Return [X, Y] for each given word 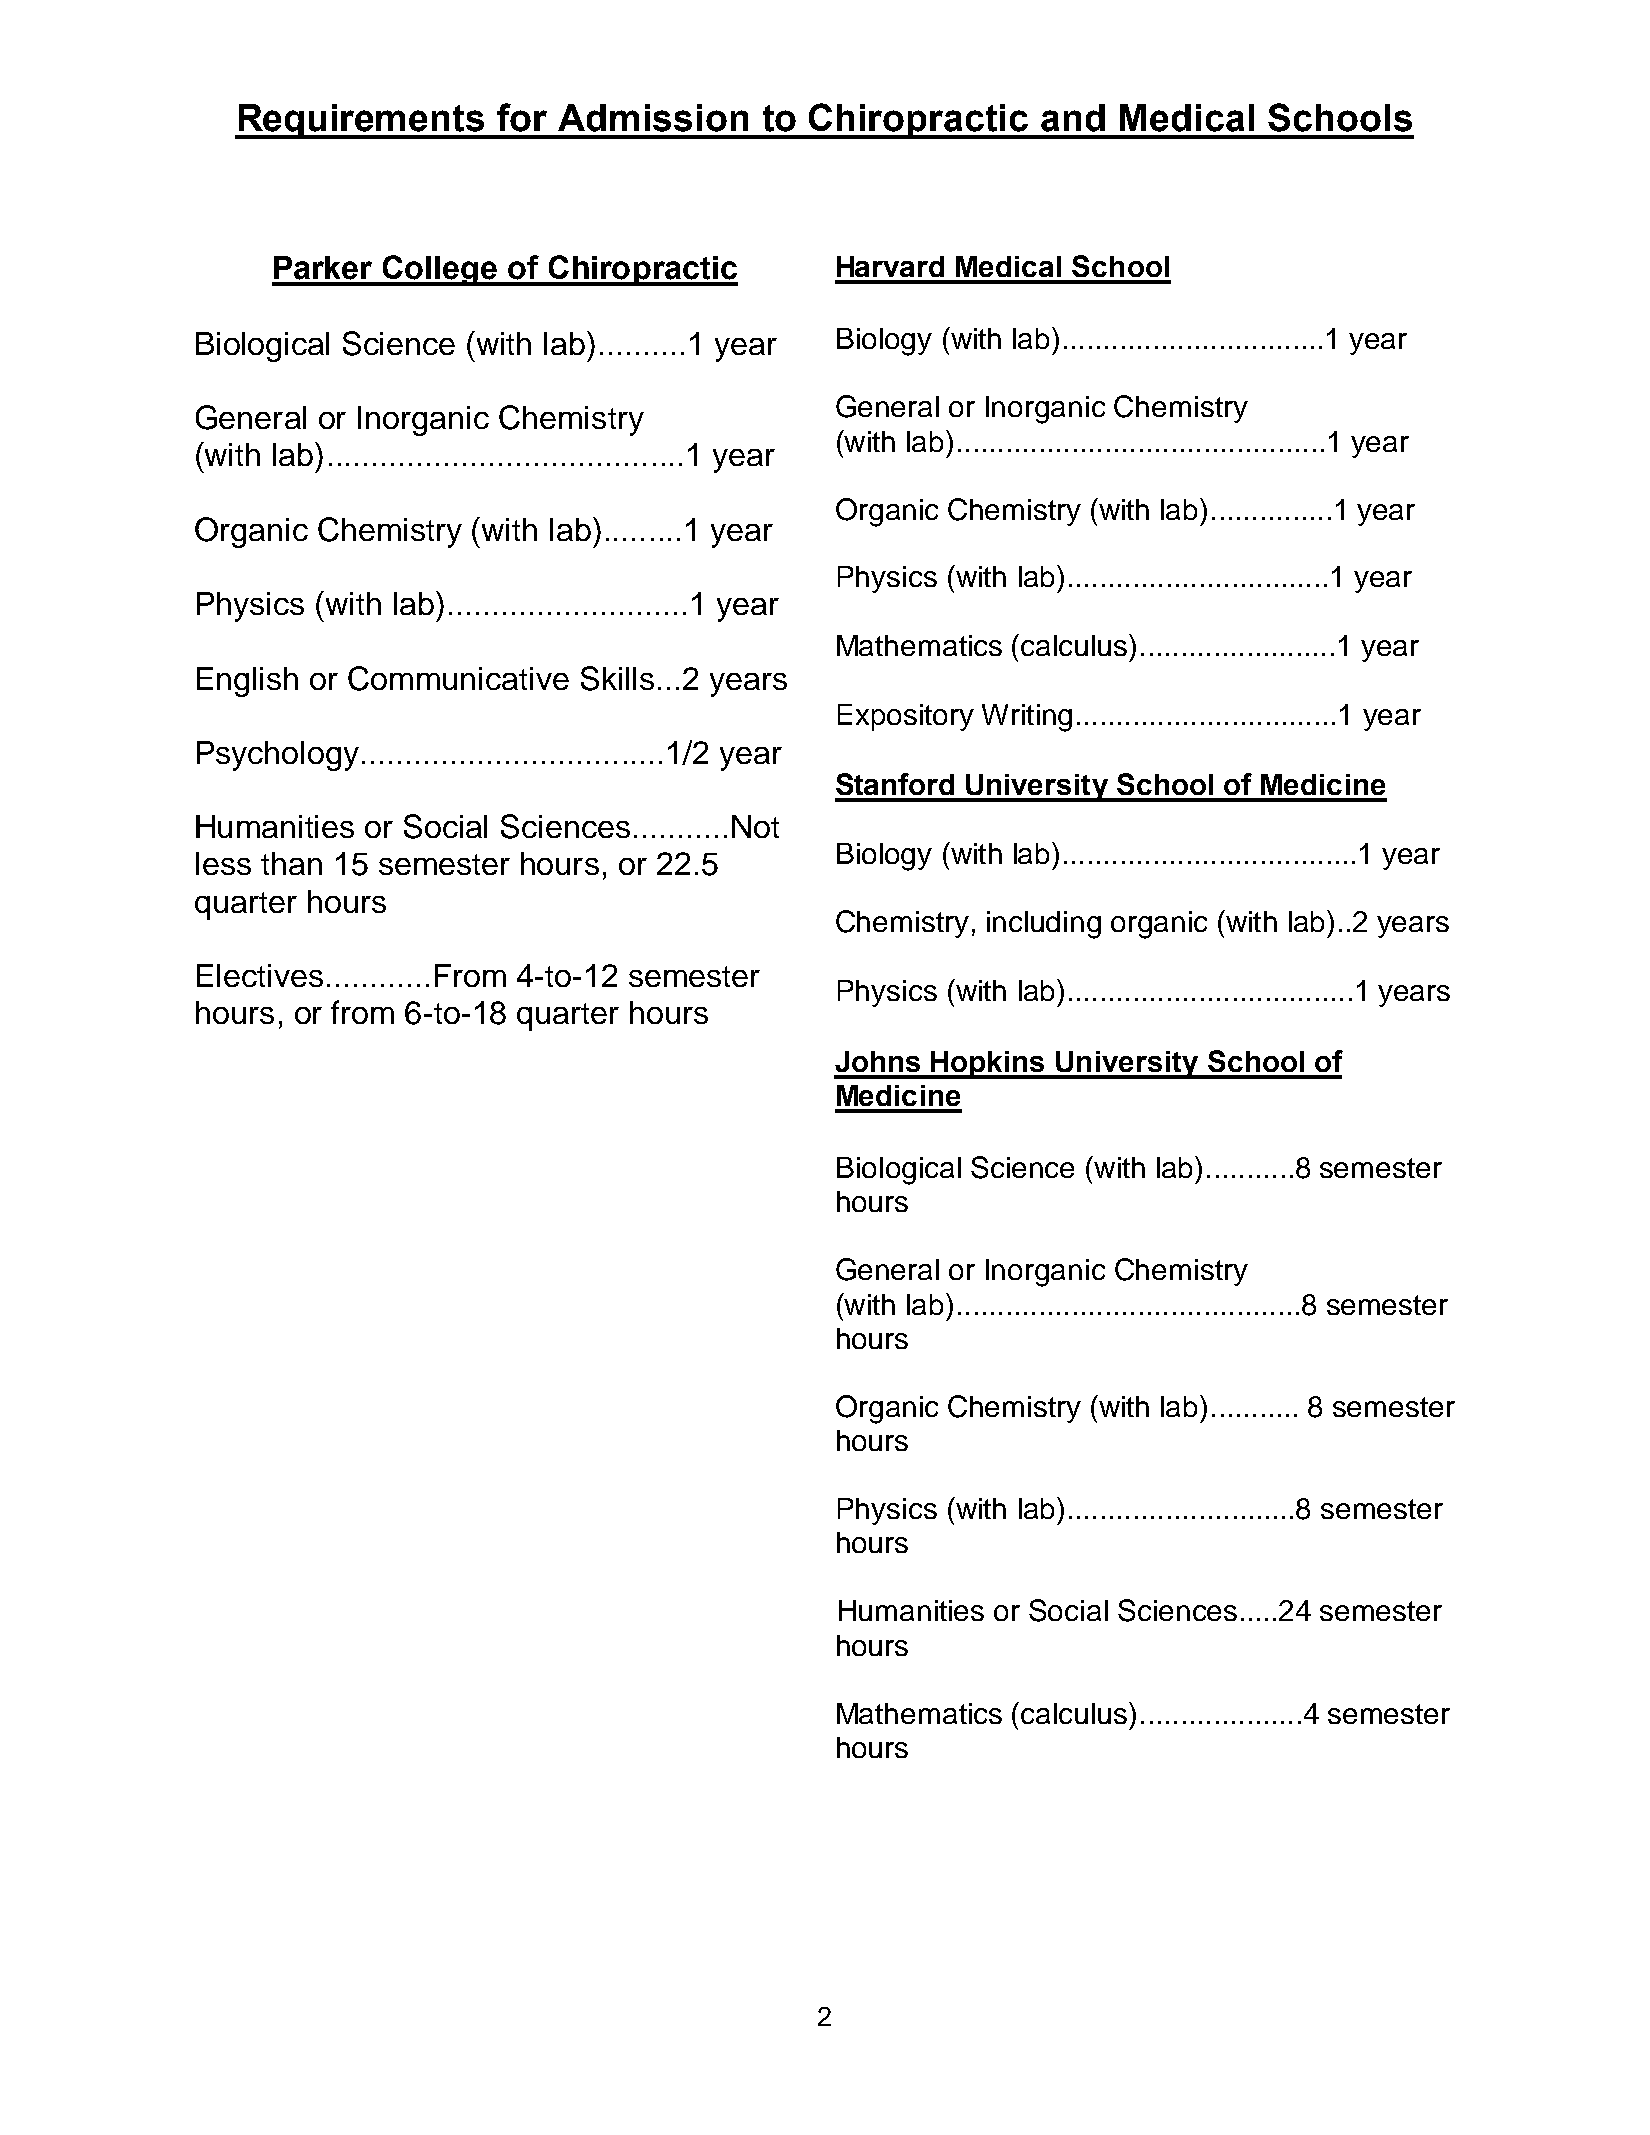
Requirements [361, 121]
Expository [906, 717]
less [223, 863]
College [440, 270]
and [1073, 118]
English [247, 682]
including [1044, 925]
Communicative [458, 678]
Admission [653, 118]
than [291, 863]
